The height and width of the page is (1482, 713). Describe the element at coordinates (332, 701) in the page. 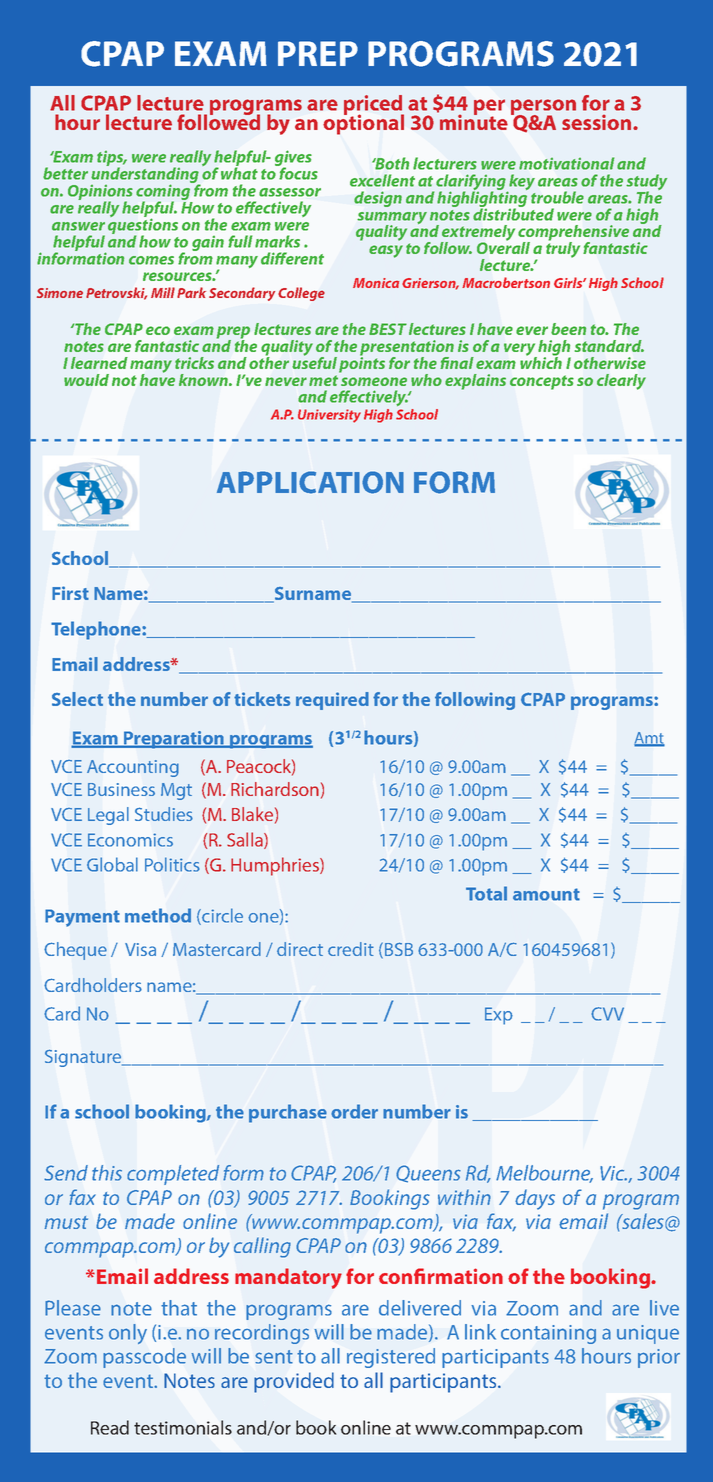

I see `required` at that location.
